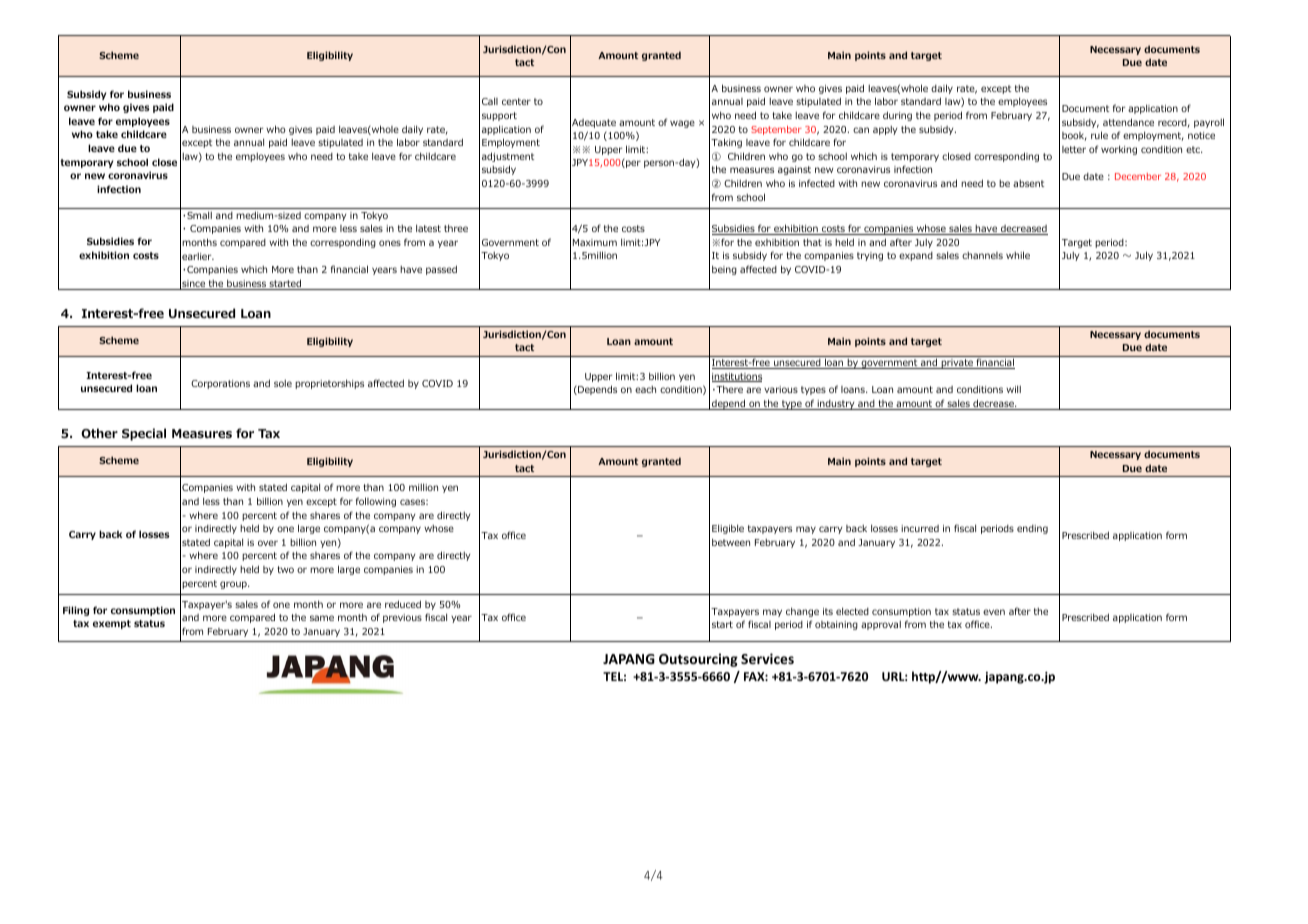 The image size is (1308, 924). Describe the element at coordinates (376, 502) in the screenshot. I see `following` at that location.
